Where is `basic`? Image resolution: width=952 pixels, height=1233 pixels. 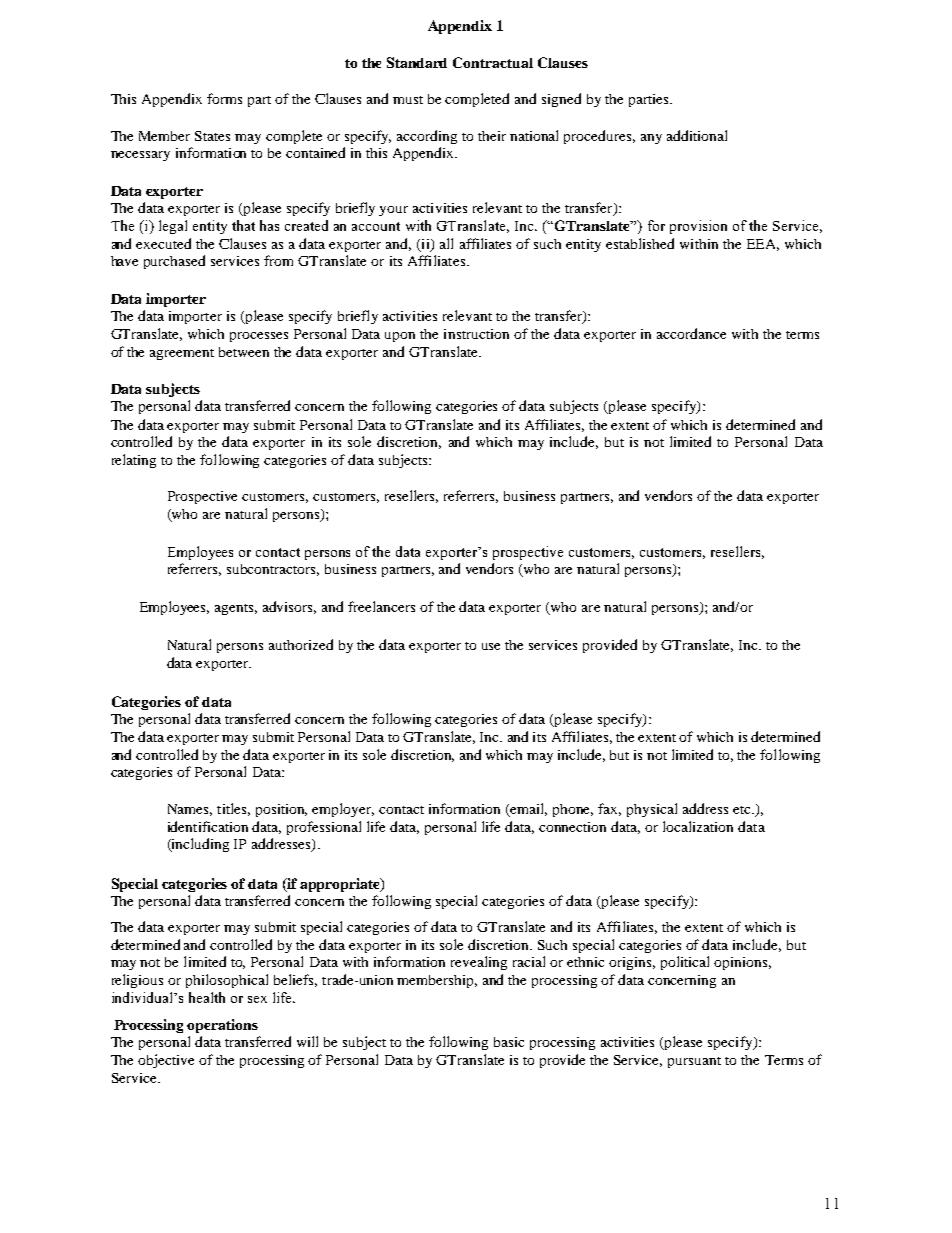 basic is located at coordinates (509, 1042).
